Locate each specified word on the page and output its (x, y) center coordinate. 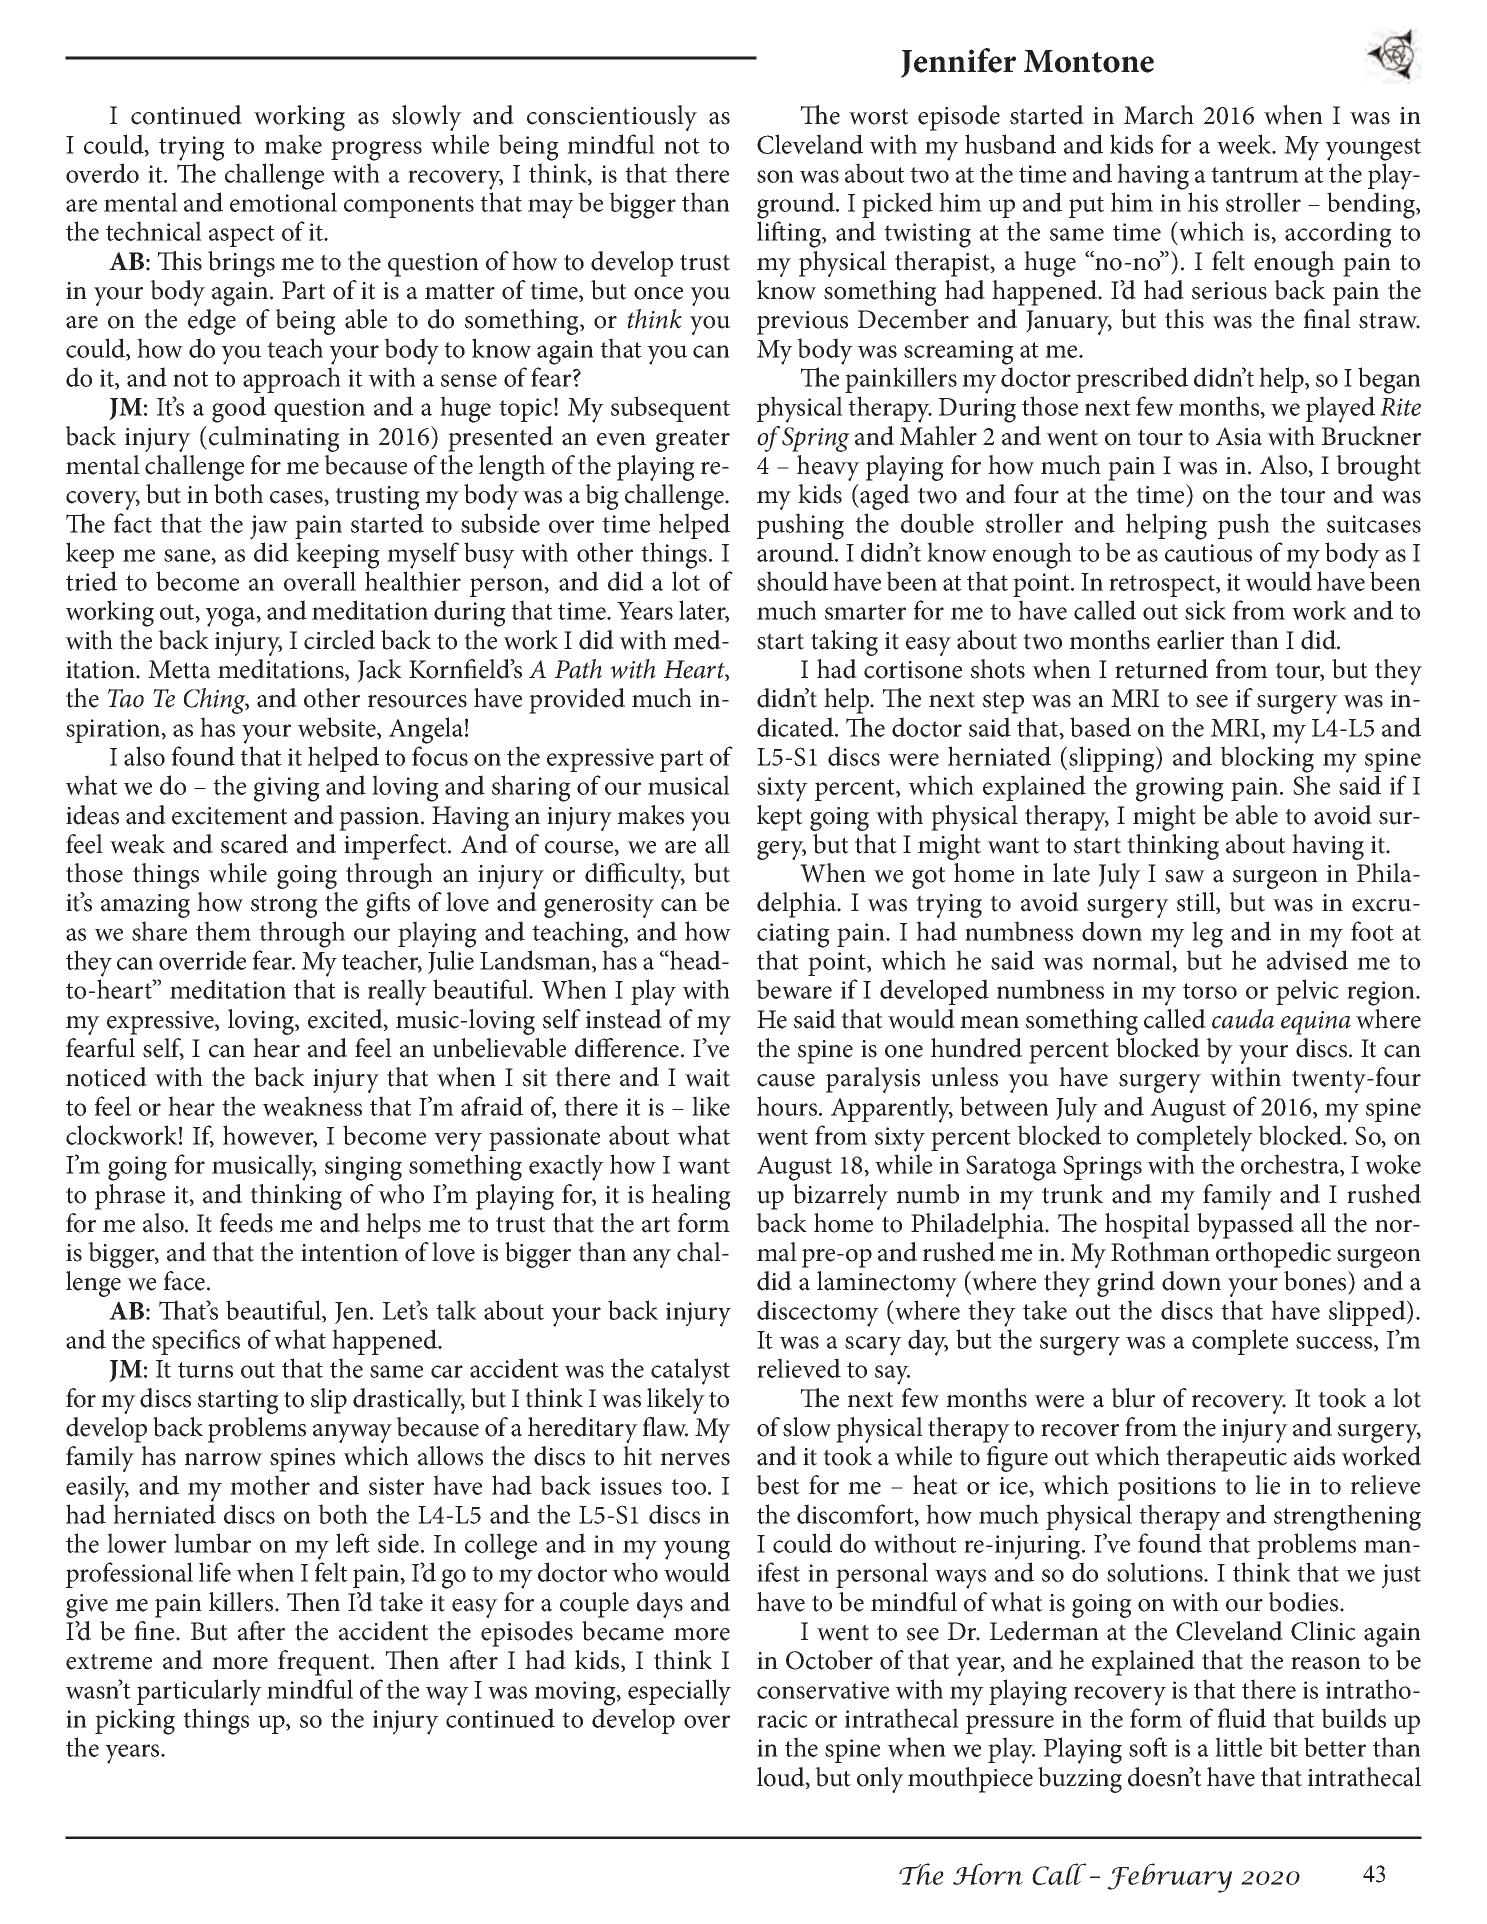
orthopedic (1273, 1255)
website (337, 728)
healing (691, 1197)
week (1245, 144)
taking (844, 643)
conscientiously (612, 118)
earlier (1190, 640)
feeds (246, 1223)
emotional (283, 202)
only (880, 1780)
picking (135, 1721)
